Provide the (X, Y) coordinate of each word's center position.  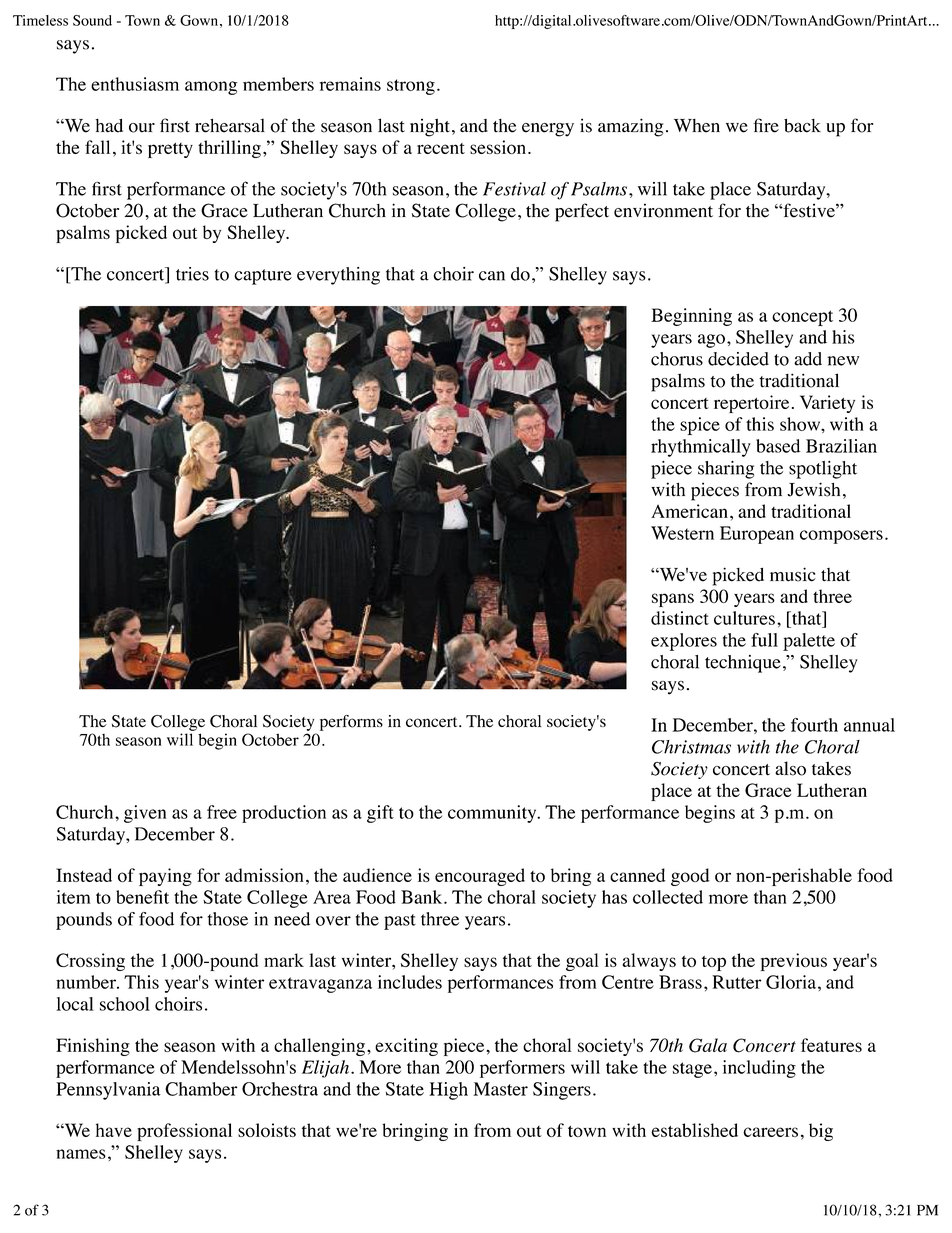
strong (411, 87)
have (114, 1130)
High (448, 1091)
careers (770, 1132)
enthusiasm (135, 84)
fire (766, 125)
